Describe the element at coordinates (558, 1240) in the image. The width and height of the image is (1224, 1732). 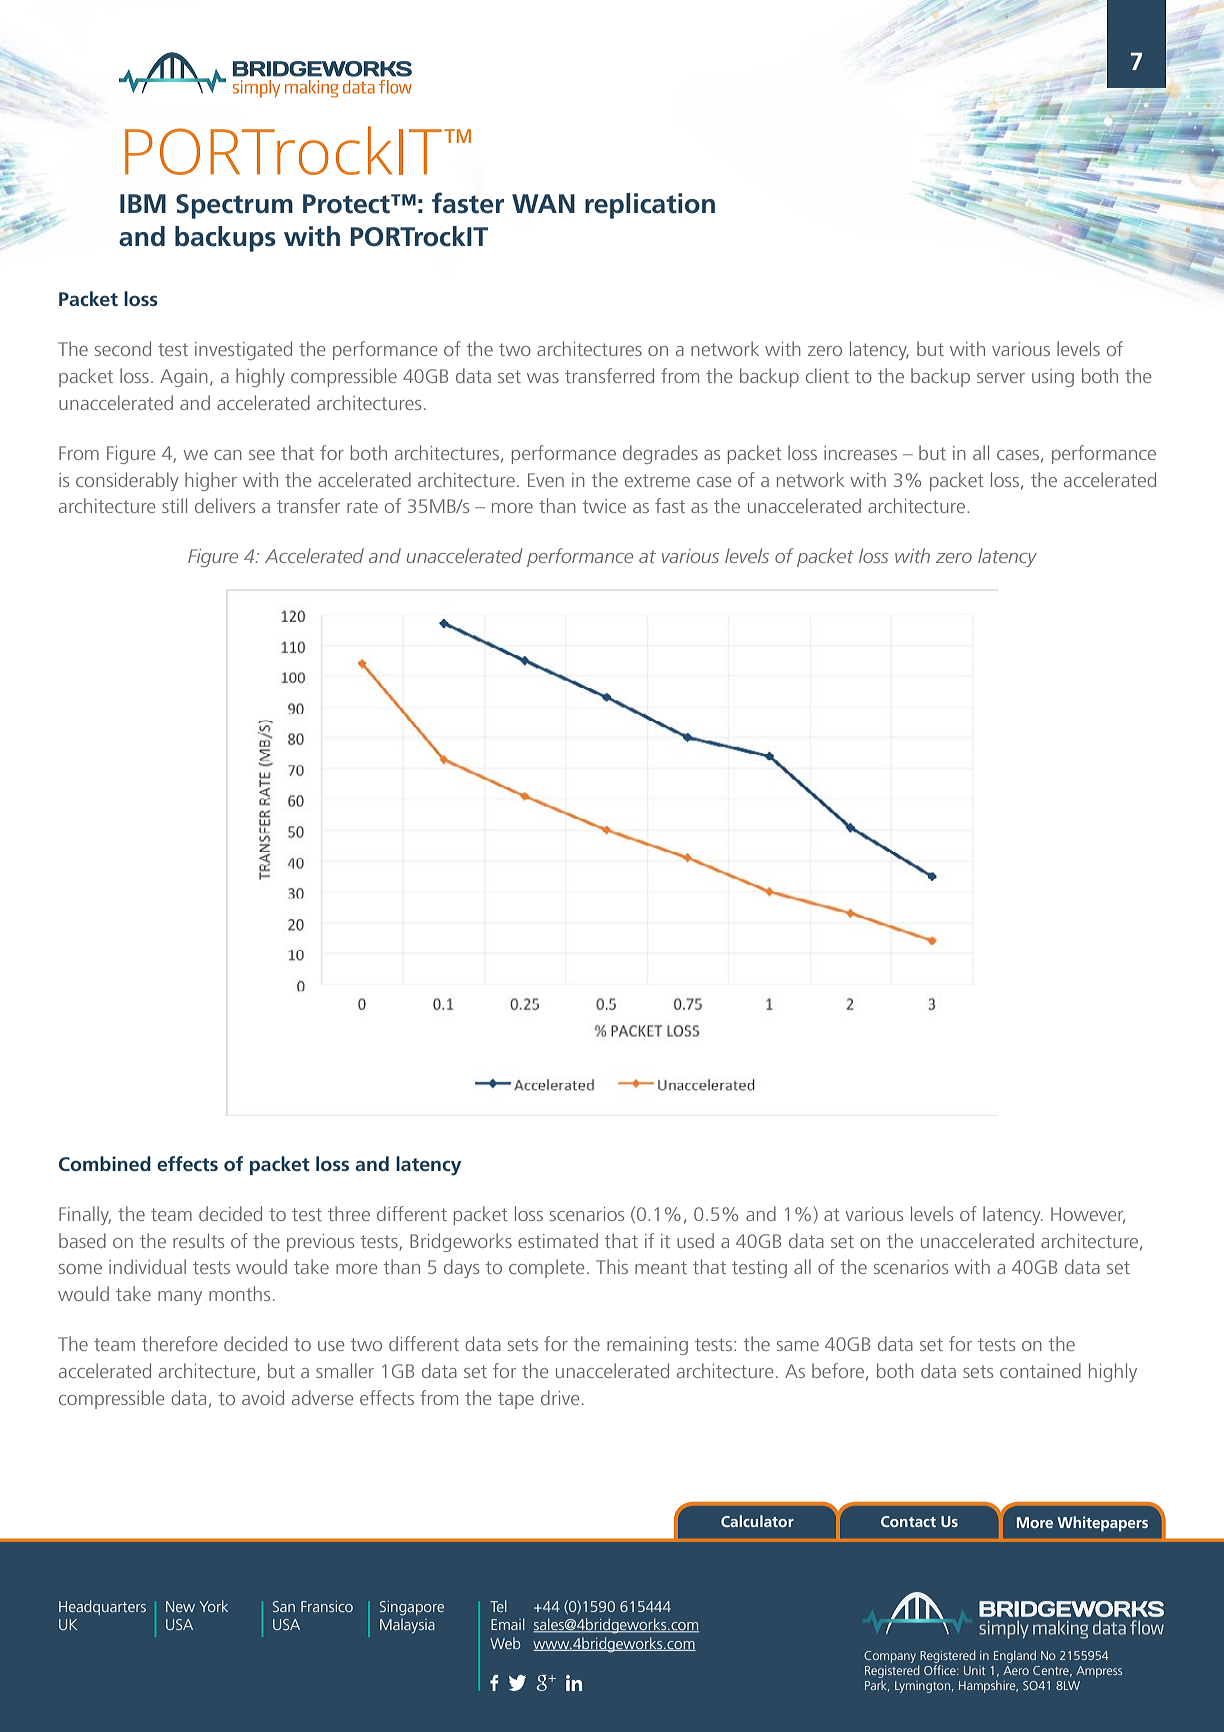
I see `estimated` at that location.
